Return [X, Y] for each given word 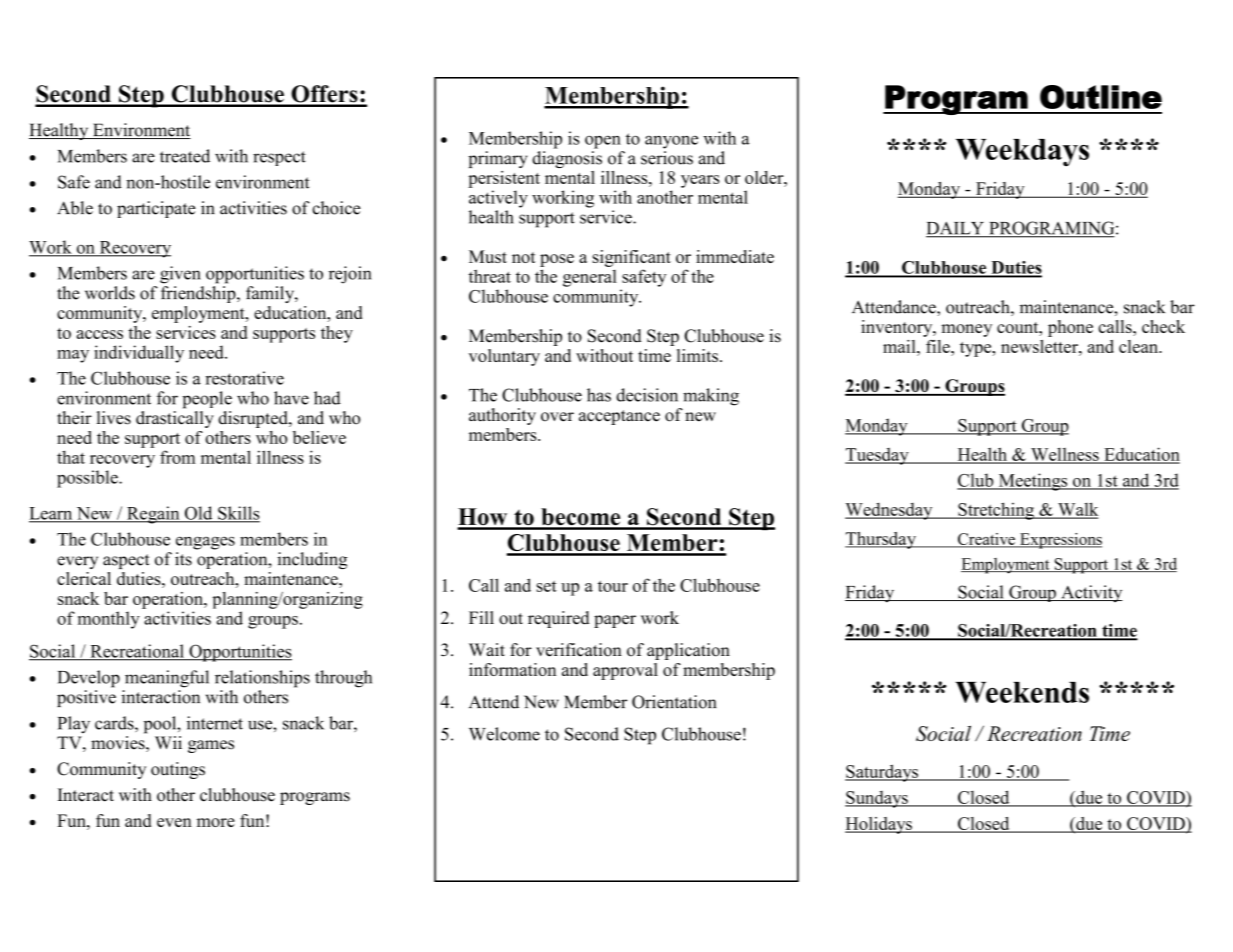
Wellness [1065, 455]
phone [1070, 328]
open [603, 142]
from [178, 457]
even [174, 822]
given [180, 275]
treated [185, 156]
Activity [1090, 593]
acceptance [619, 417]
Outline [1101, 97]
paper [615, 621]
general [590, 278]
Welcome [504, 734]
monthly [109, 620]
